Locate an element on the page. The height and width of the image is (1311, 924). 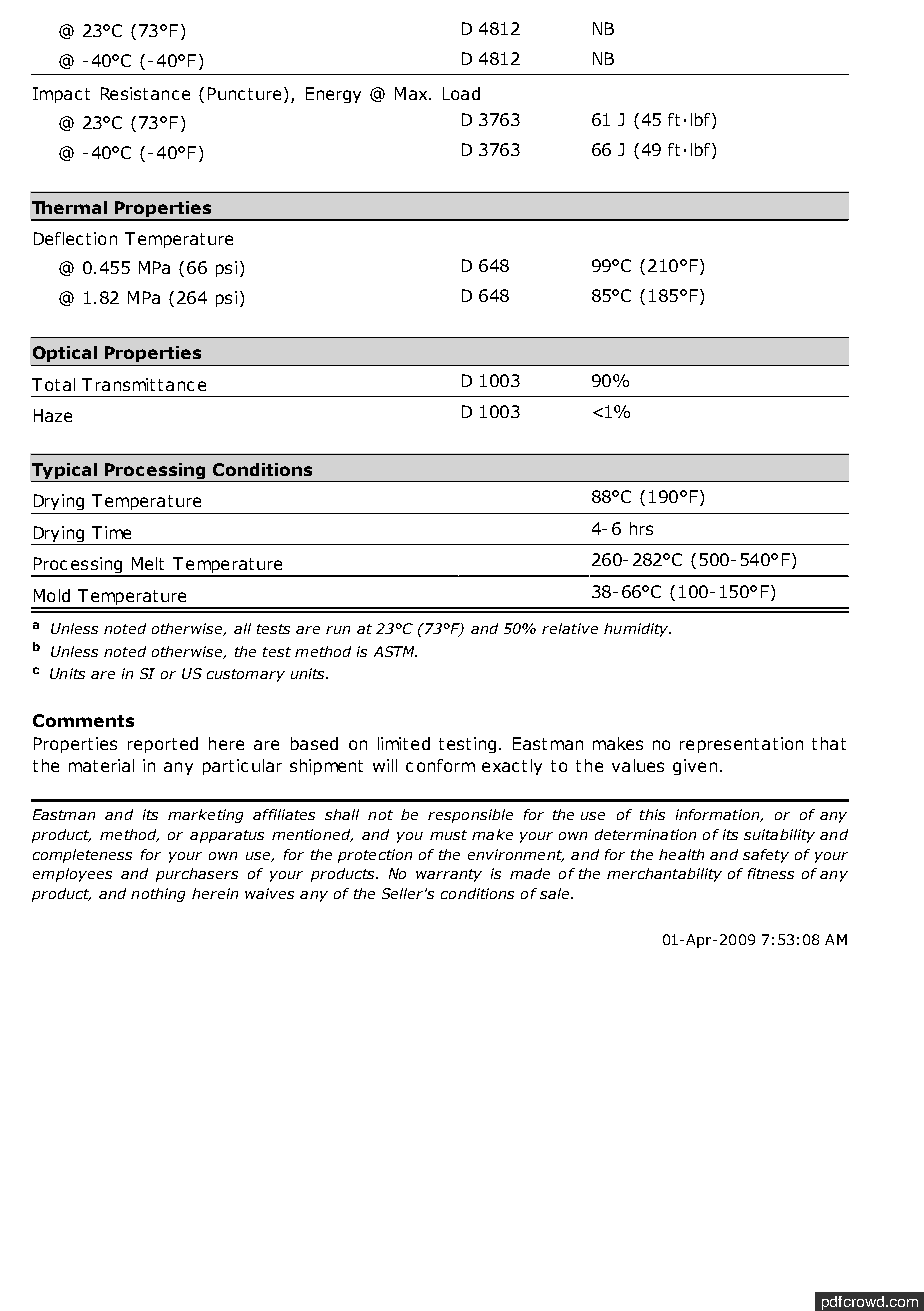
Resistance is located at coordinates (145, 93).
